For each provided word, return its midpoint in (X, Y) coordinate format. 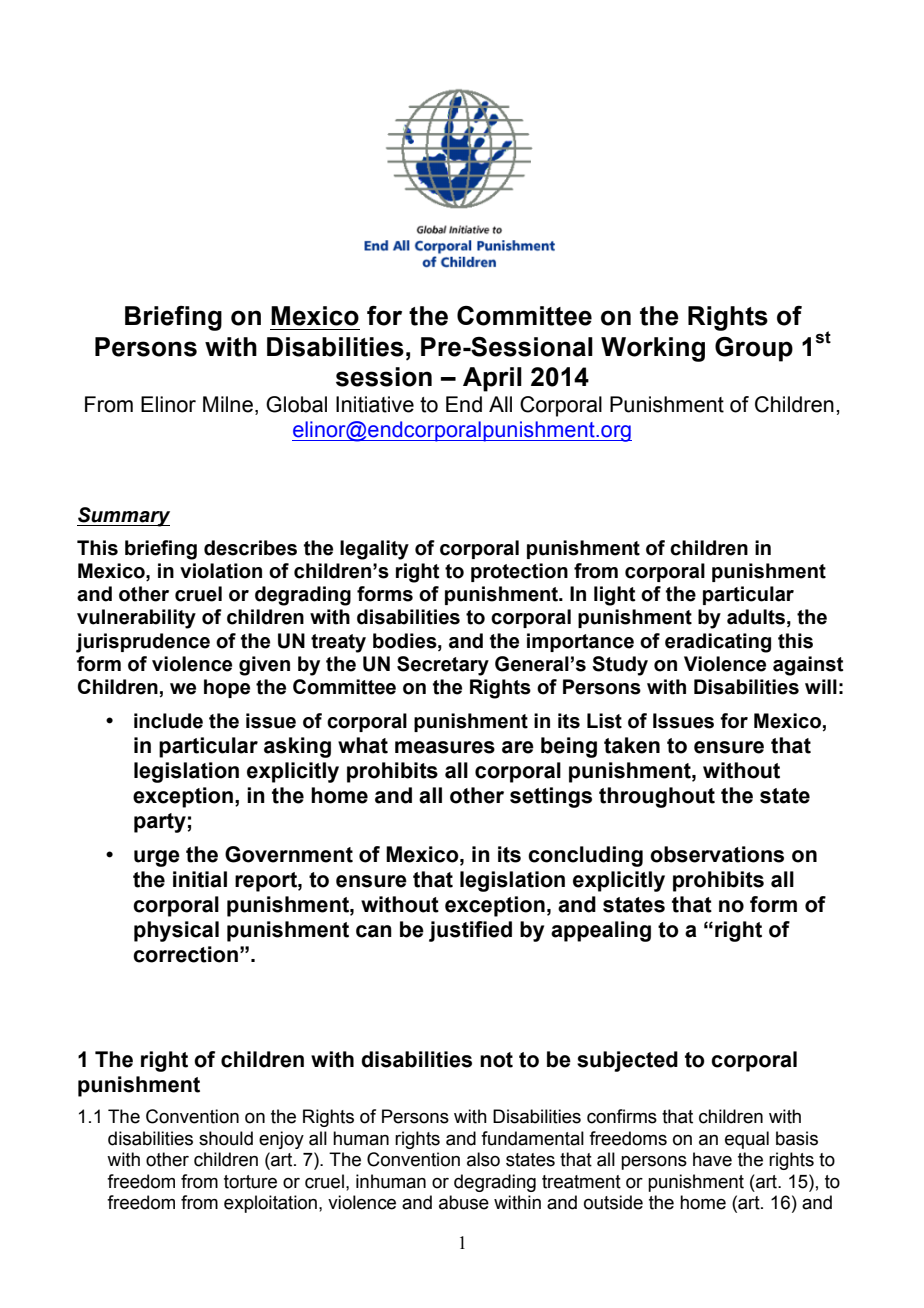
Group (754, 349)
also (483, 1159)
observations (717, 854)
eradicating (718, 643)
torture (250, 1182)
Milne (228, 404)
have (712, 1159)
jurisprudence (143, 643)
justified (470, 931)
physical (176, 931)
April (492, 379)
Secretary (443, 666)
